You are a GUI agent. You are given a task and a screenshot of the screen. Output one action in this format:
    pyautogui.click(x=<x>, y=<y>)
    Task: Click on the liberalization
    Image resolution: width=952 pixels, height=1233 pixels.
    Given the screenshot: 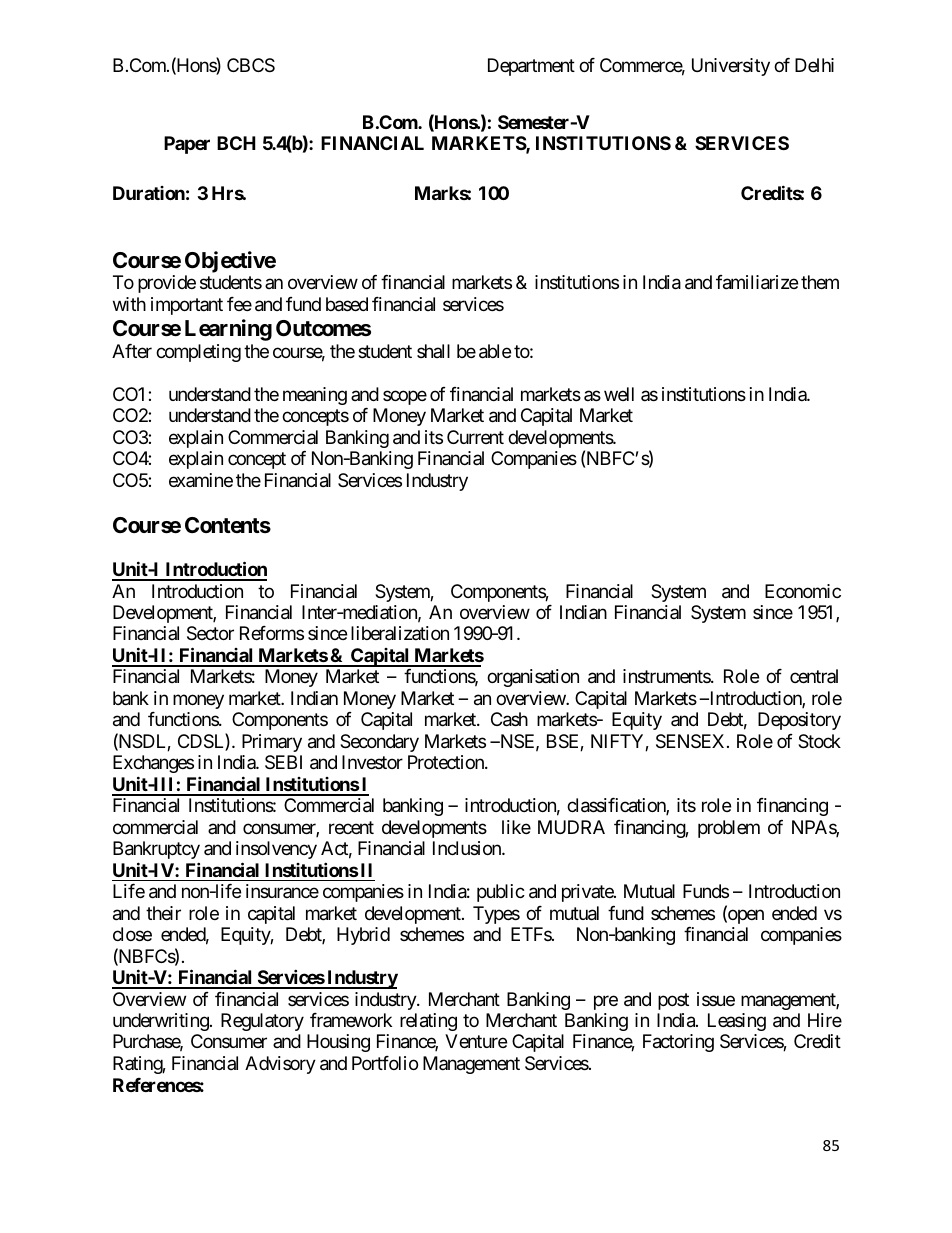 What is the action you would take?
    pyautogui.click(x=400, y=633)
